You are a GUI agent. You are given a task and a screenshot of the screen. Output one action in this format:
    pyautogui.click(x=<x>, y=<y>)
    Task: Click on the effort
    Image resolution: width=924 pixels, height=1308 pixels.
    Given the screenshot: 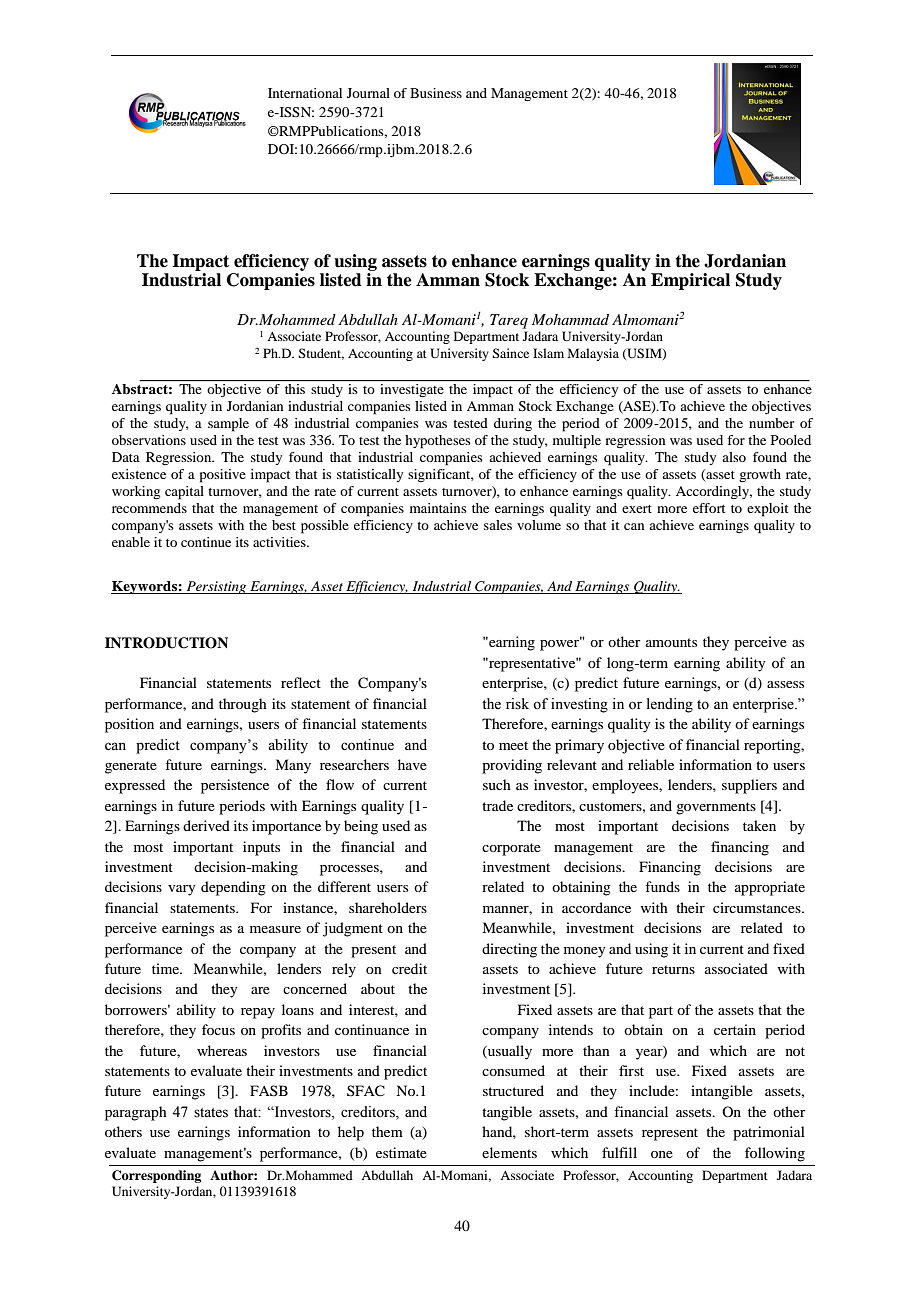 What is the action you would take?
    pyautogui.click(x=709, y=508)
